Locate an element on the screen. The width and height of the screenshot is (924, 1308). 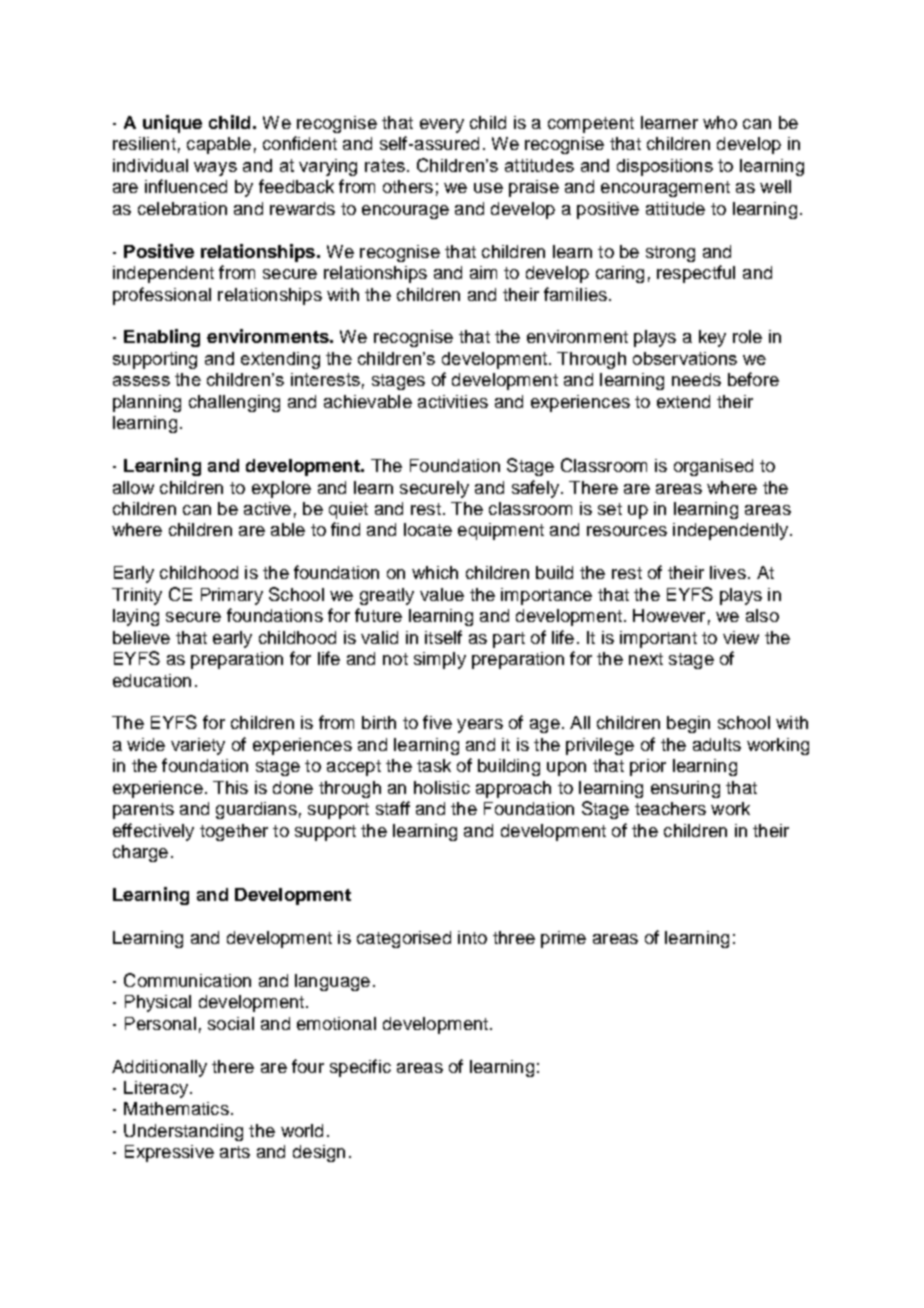
variety is located at coordinates (198, 746).
